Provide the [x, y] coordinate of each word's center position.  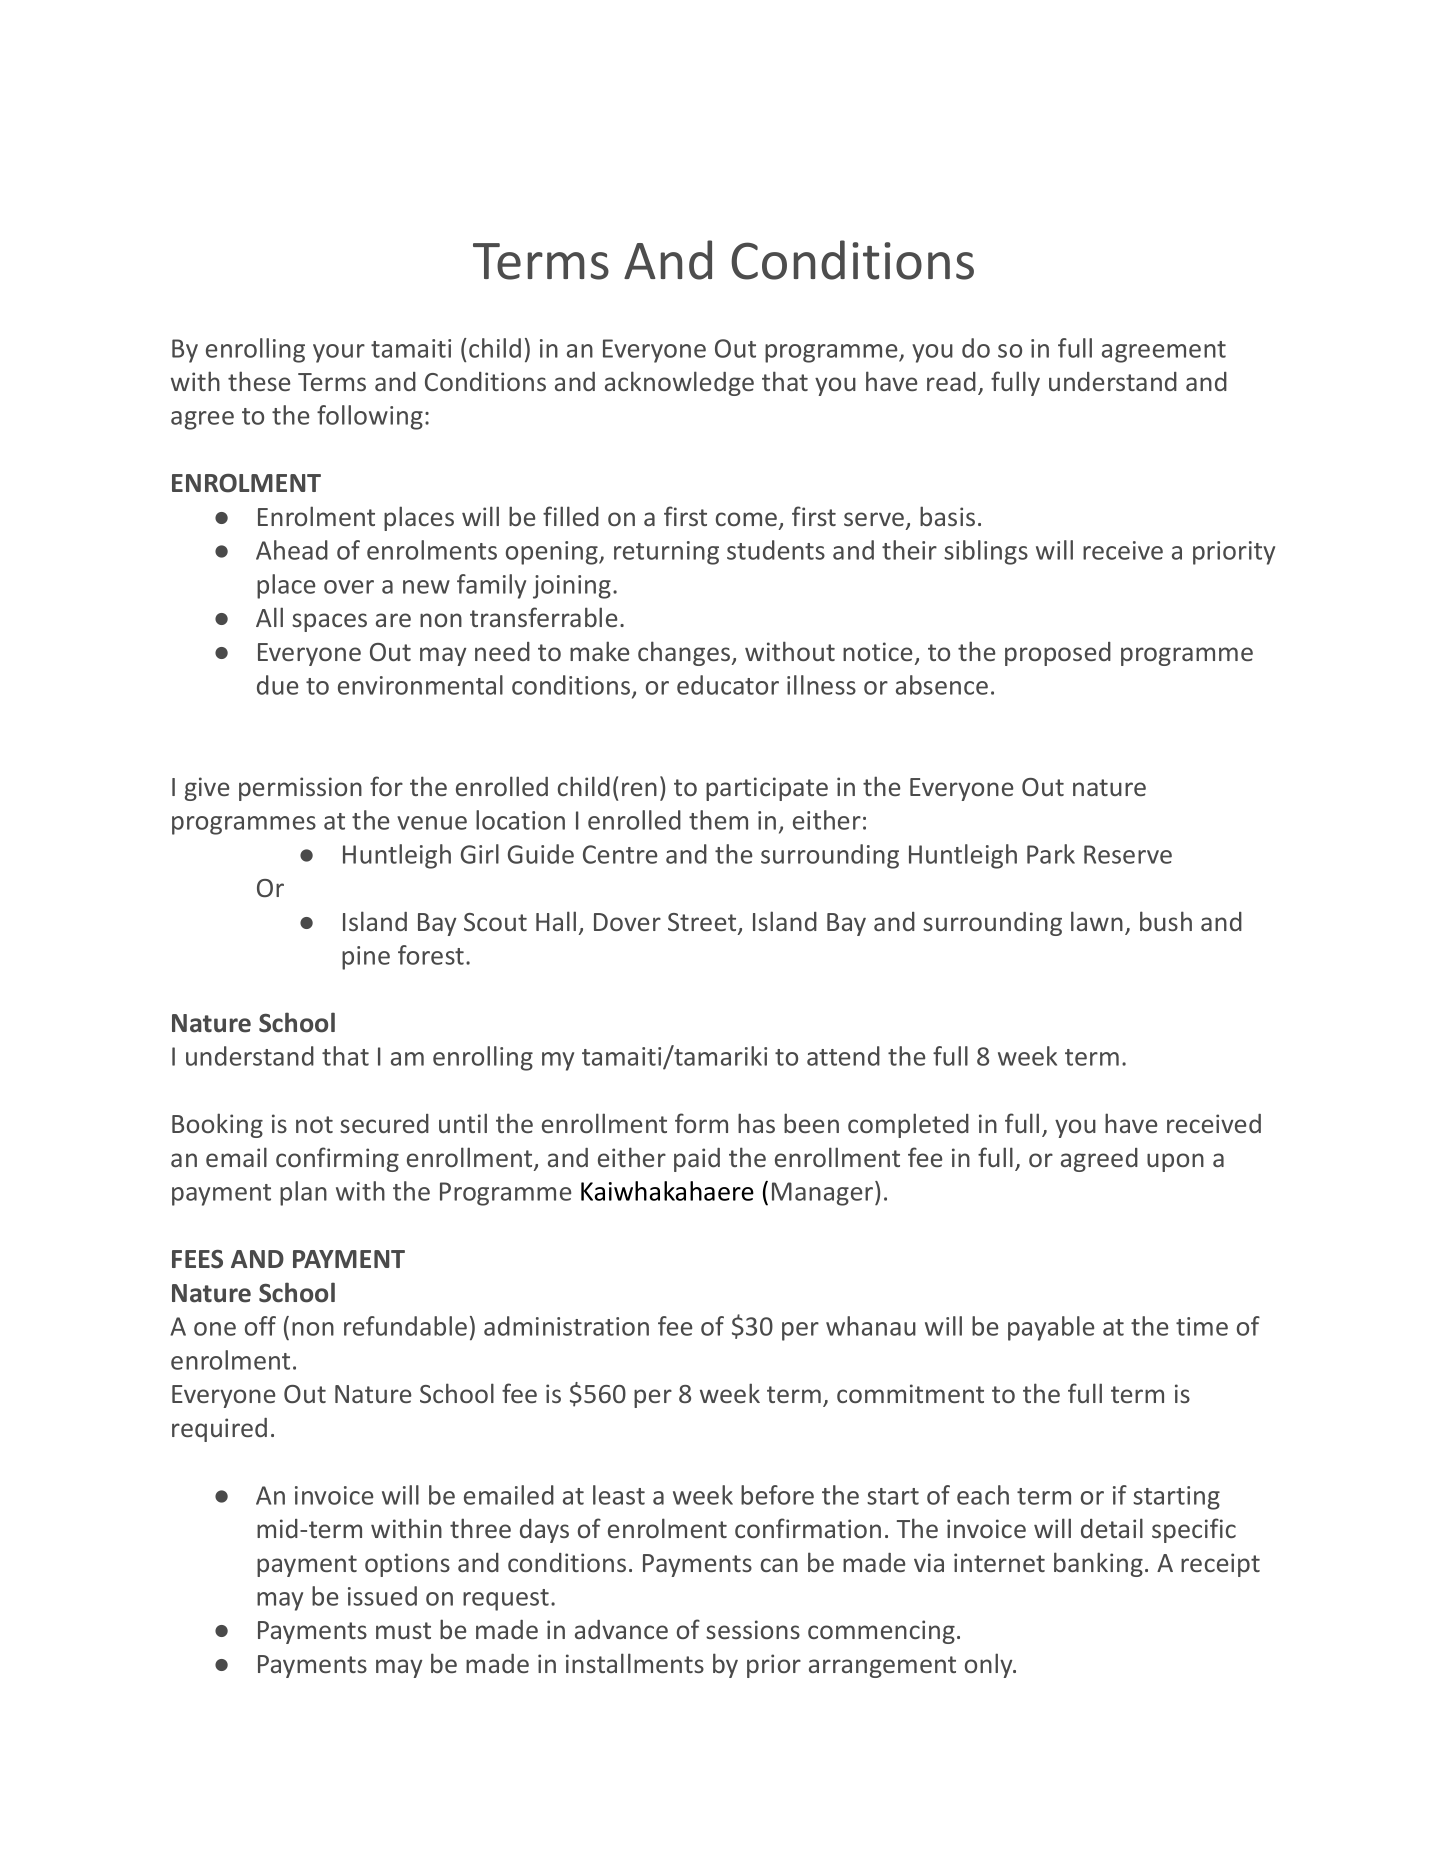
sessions [753, 1629]
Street [703, 923]
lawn [1097, 921]
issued [382, 1596]
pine [366, 958]
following [370, 417]
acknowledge [679, 383]
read [951, 381]
